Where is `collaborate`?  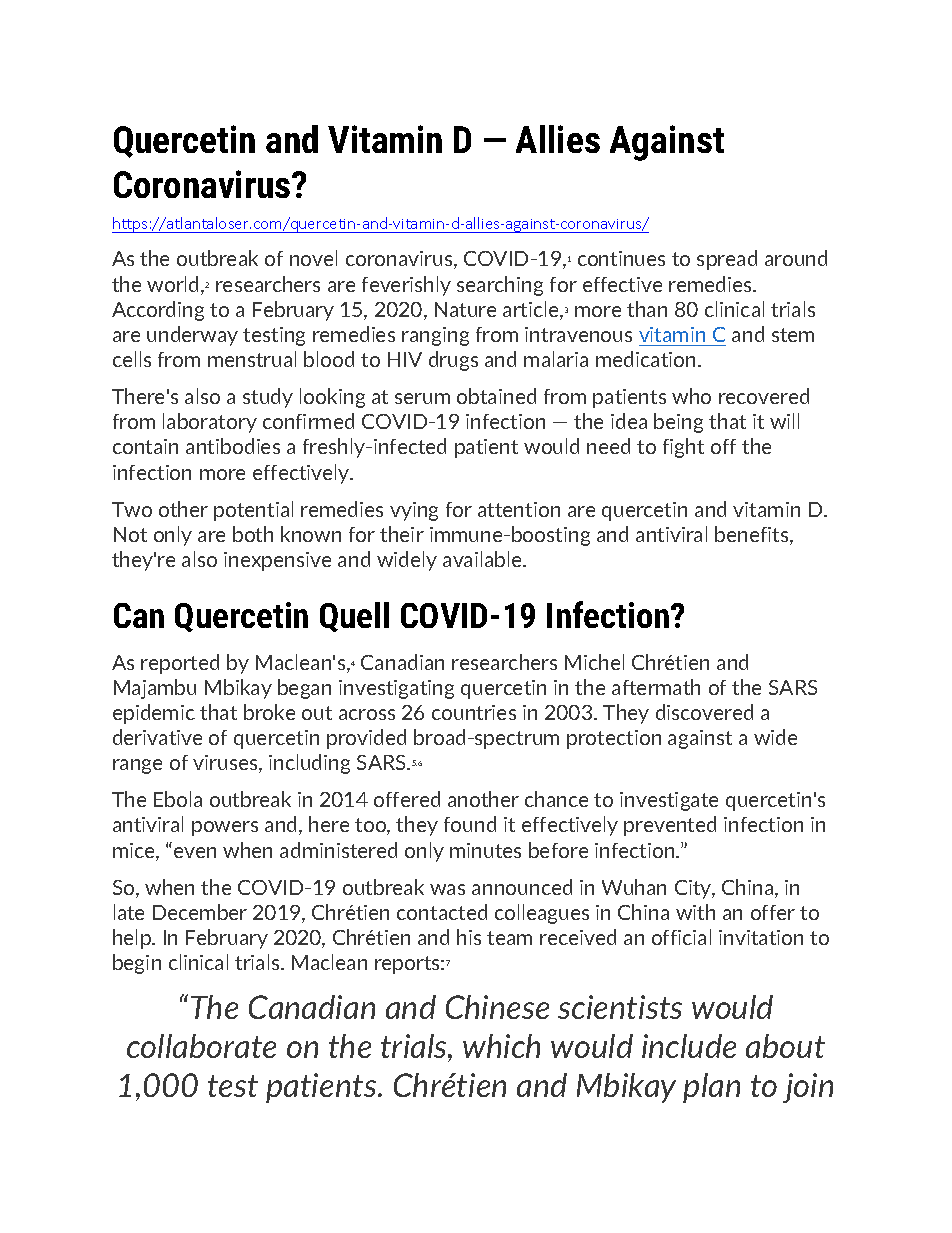
collaborate is located at coordinates (201, 1046).
